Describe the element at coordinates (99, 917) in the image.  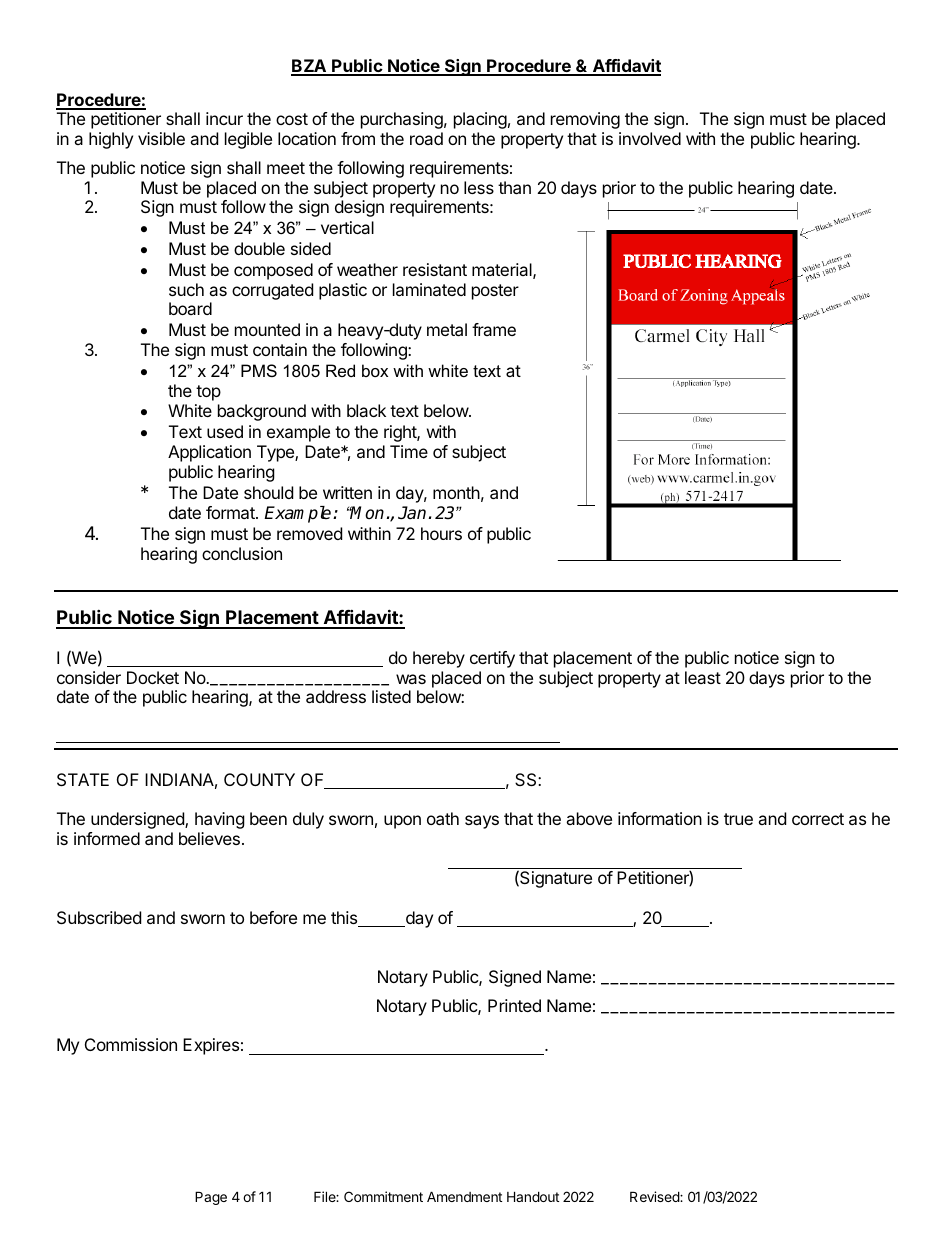
I see `Subscribed` at that location.
